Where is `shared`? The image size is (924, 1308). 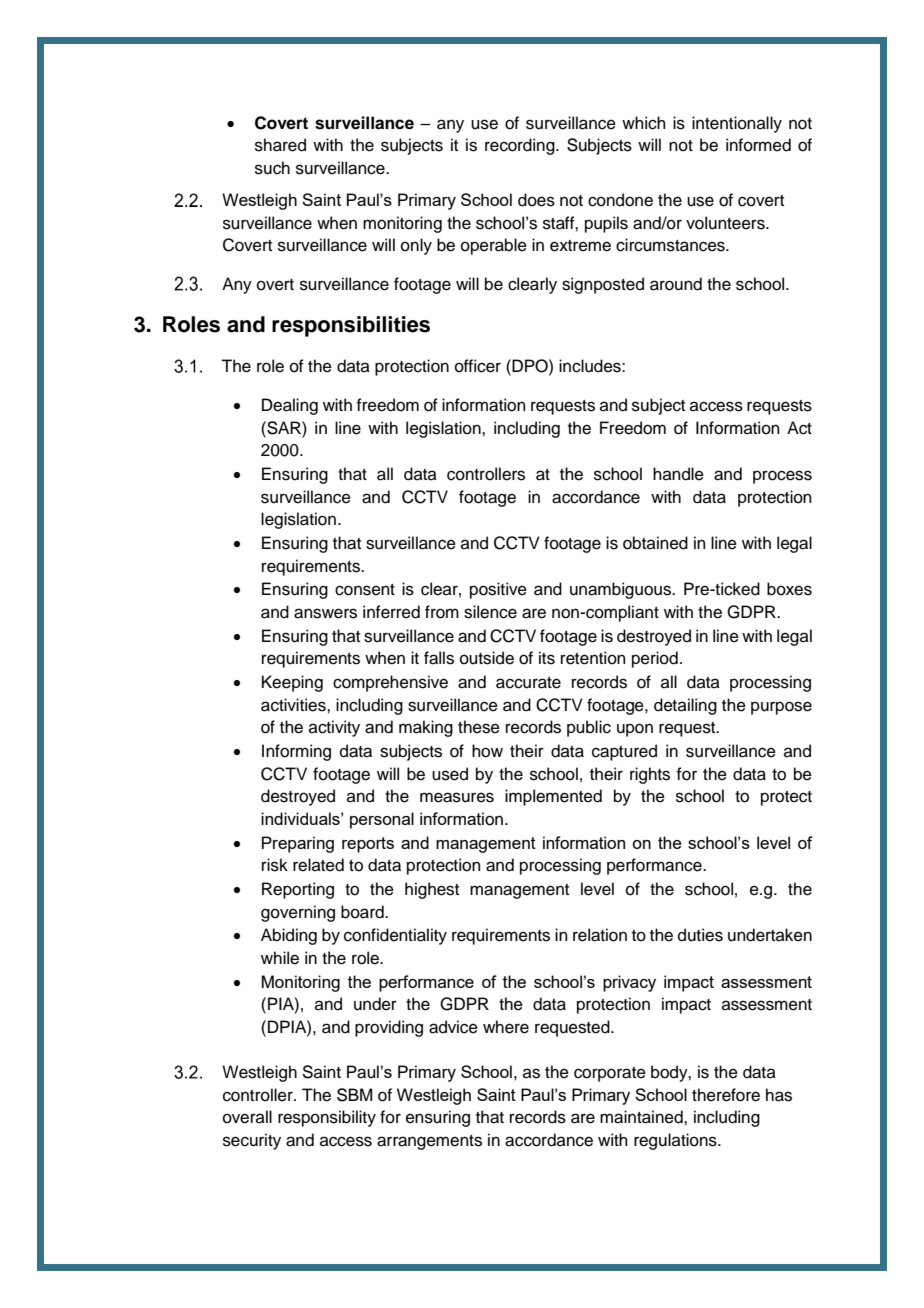
shared is located at coordinates (280, 145).
